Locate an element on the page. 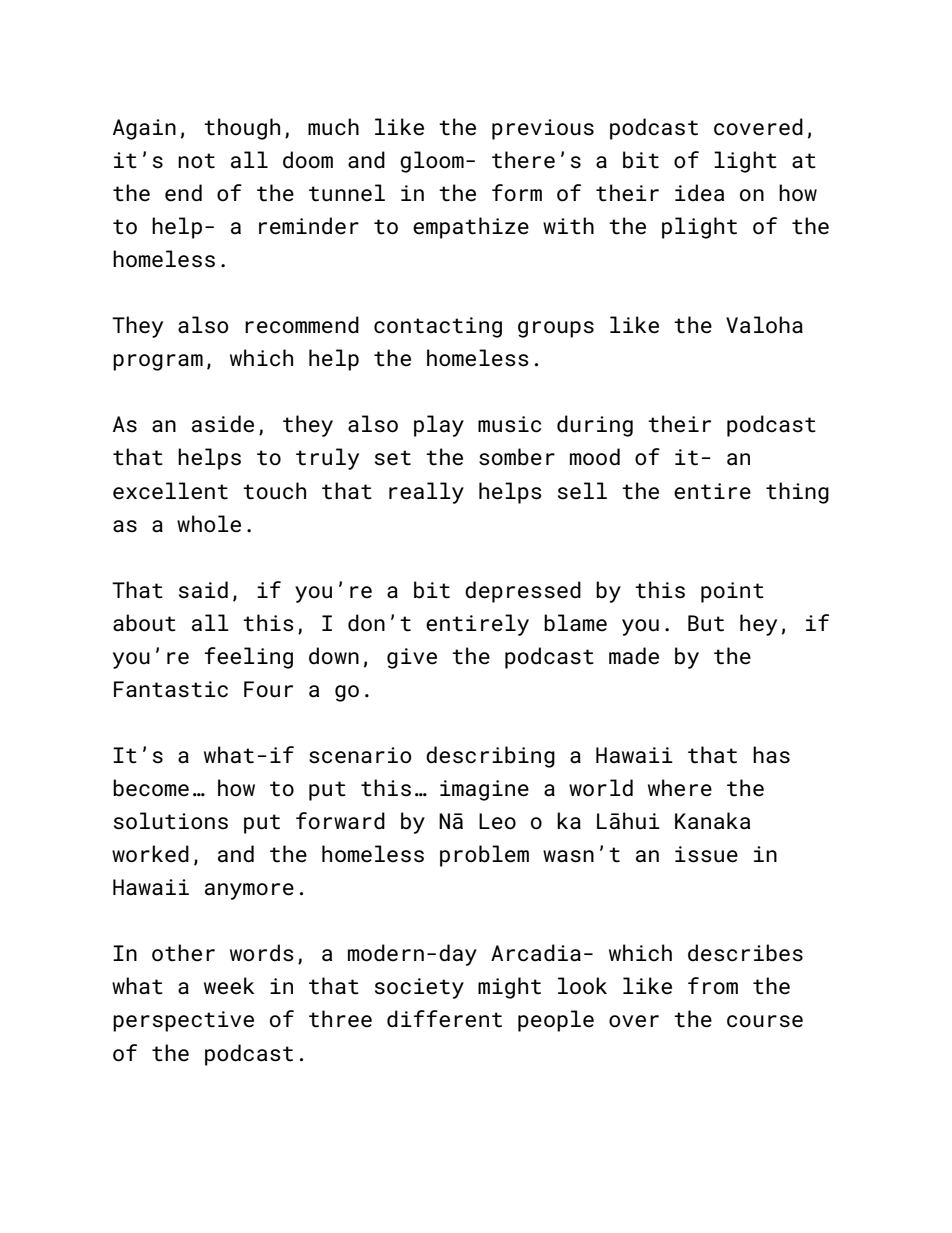  form is located at coordinates (517, 193).
